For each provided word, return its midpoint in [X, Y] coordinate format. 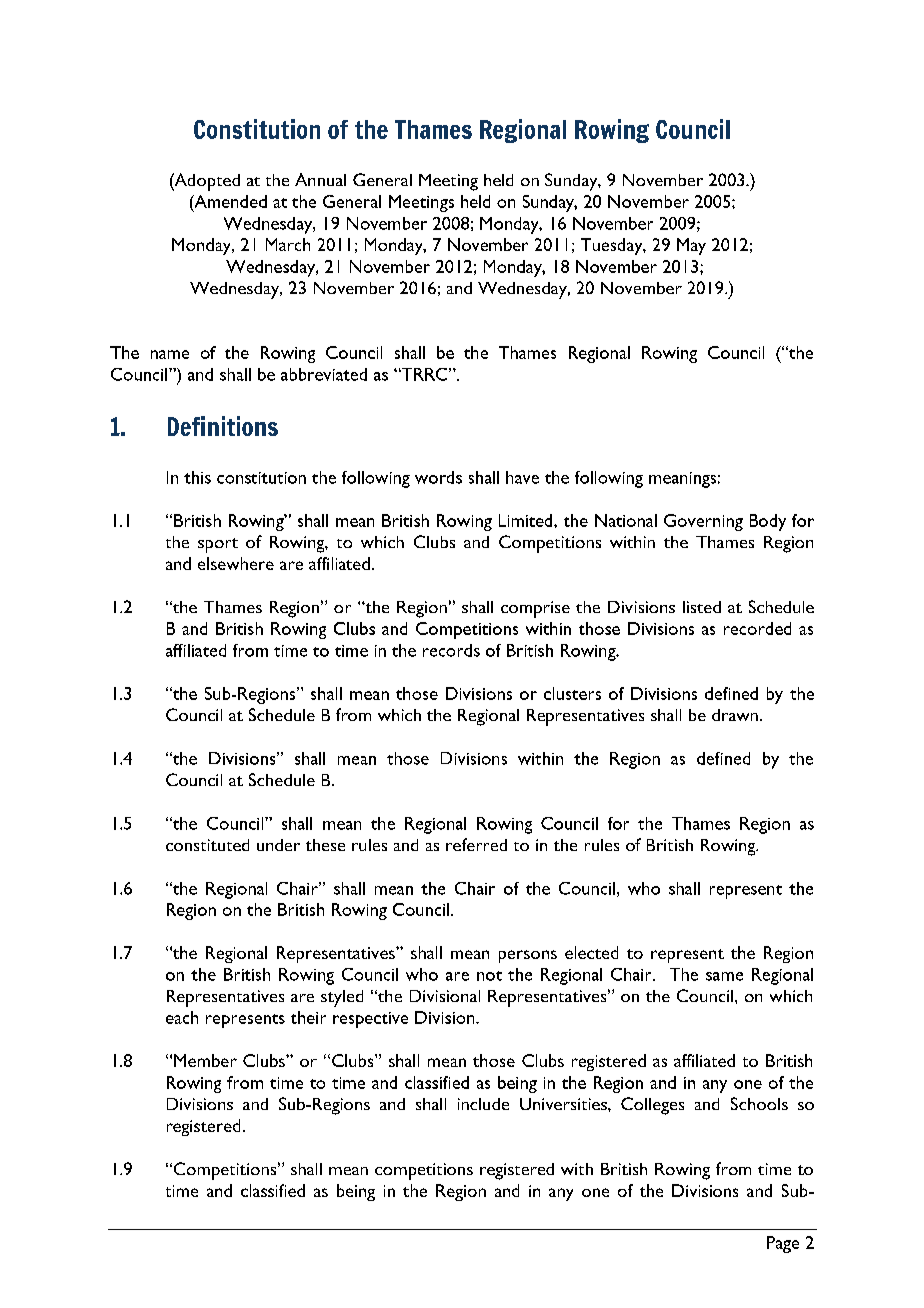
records [451, 650]
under [278, 845]
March [288, 244]
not [489, 976]
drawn [735, 715]
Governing [703, 522]
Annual [320, 179]
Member [205, 1060]
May [691, 246]
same [724, 976]
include [483, 1104]
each [182, 1017]
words [438, 477]
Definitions [223, 426]
